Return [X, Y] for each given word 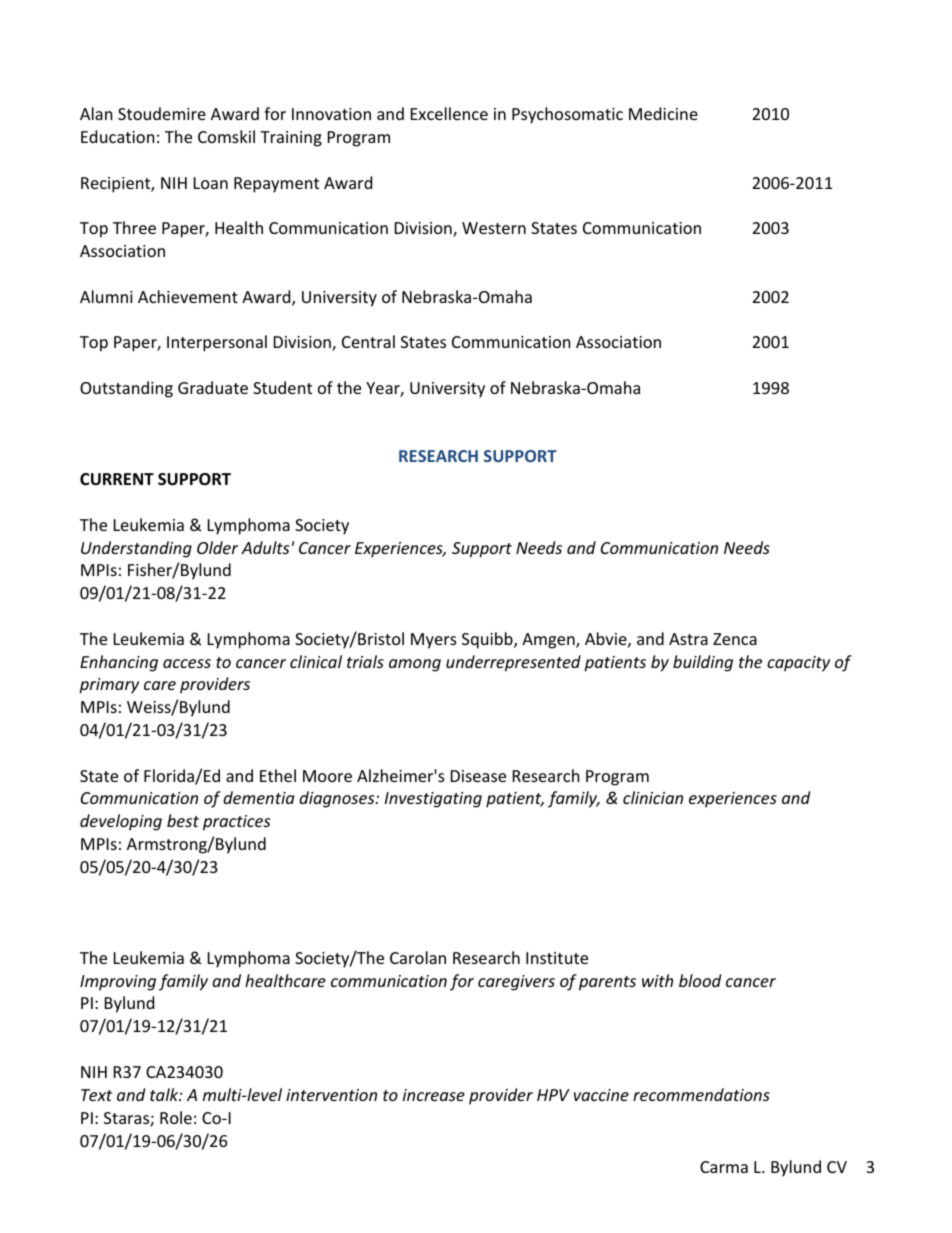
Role [176, 1117]
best [183, 820]
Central [368, 341]
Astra [688, 639]
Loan [211, 183]
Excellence [449, 113]
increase [434, 1095]
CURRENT [117, 479]
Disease [478, 776]
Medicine [663, 113]
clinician [653, 797]
